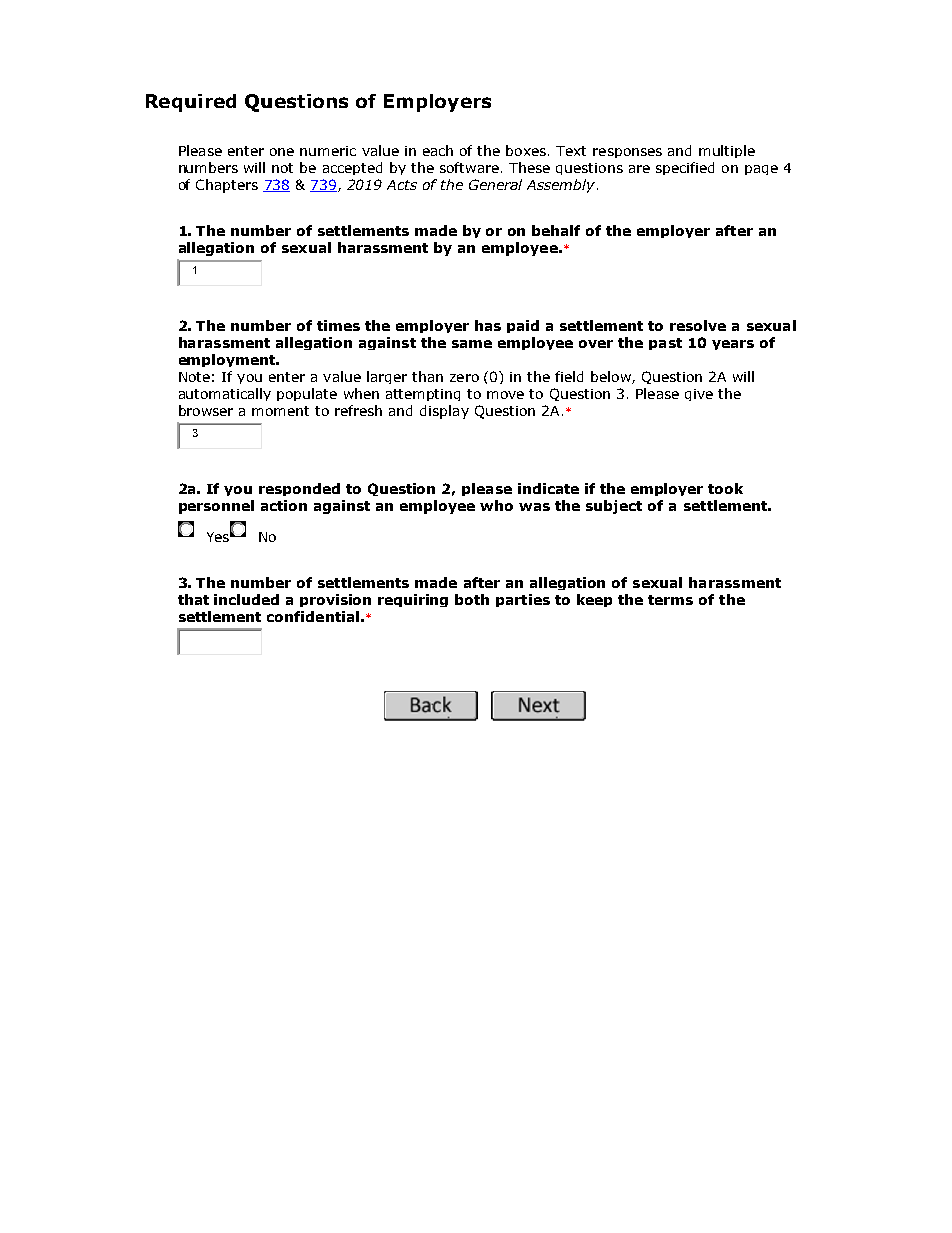 The height and width of the page is (1233, 952). Describe the element at coordinates (227, 186) in the page. I see `Chapters` at that location.
